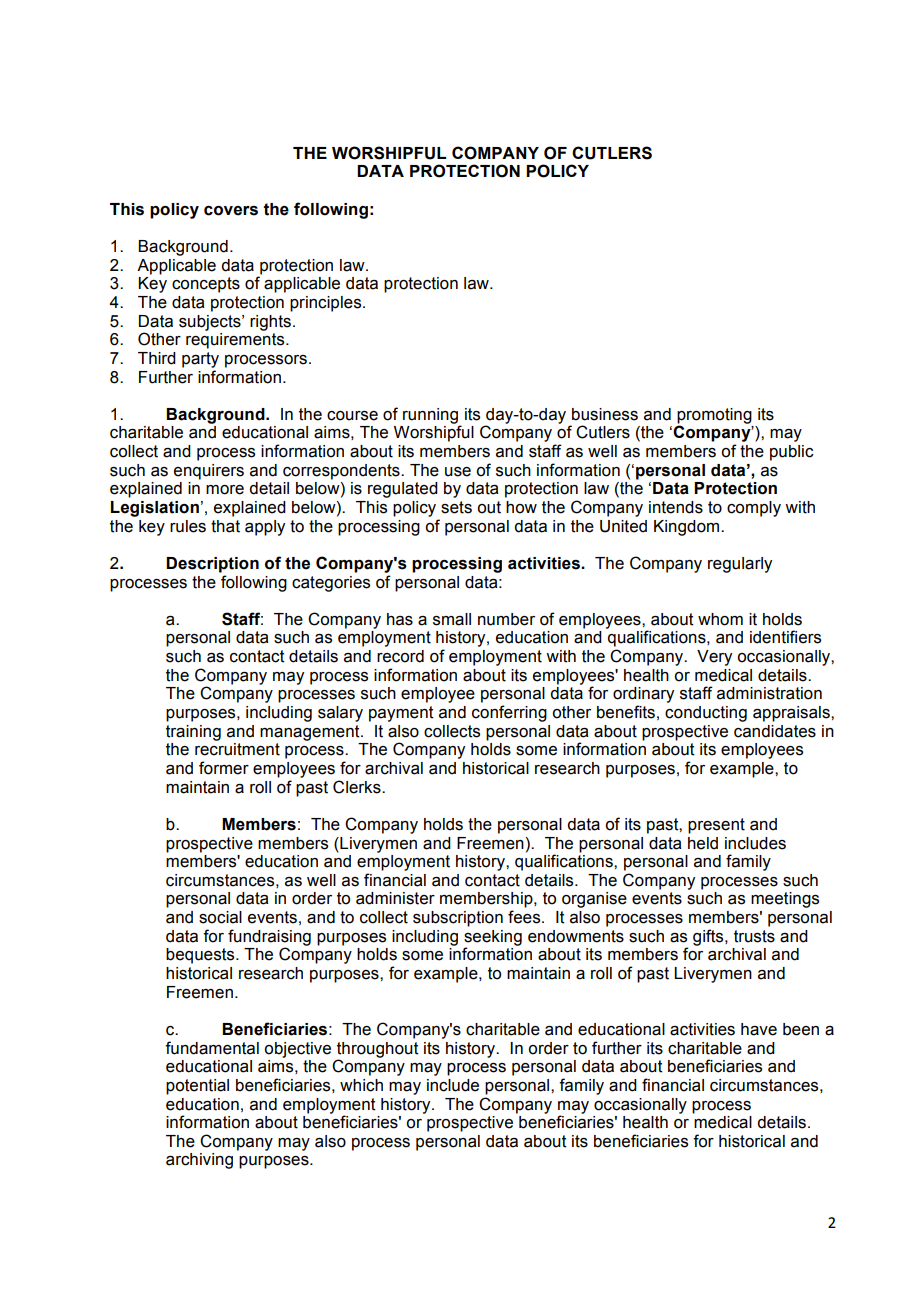  What do you see at coordinates (231, 211) in the screenshot?
I see `covers` at bounding box center [231, 211].
